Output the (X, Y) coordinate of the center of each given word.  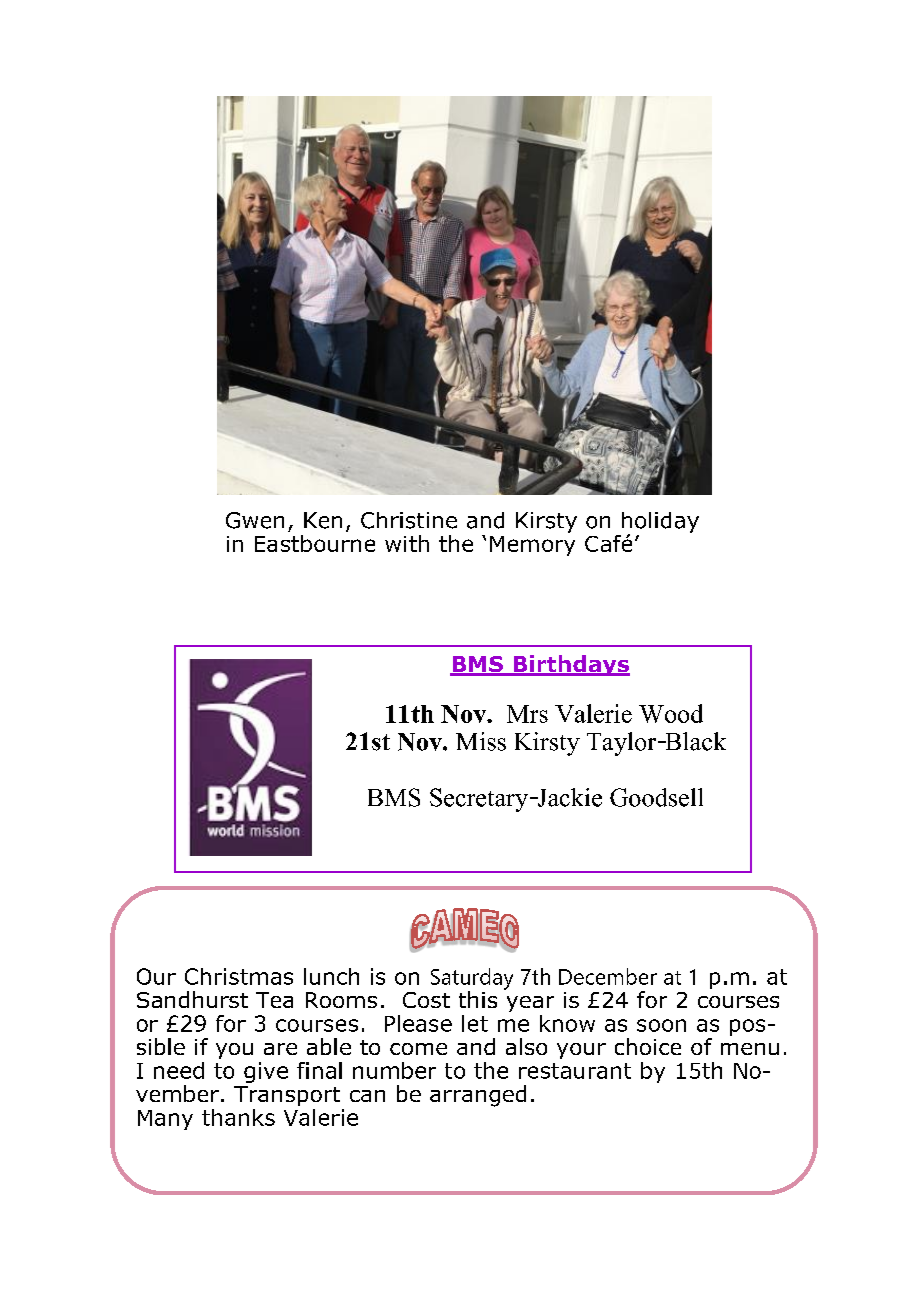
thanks (238, 1117)
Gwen (255, 520)
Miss (481, 741)
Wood (671, 713)
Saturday (472, 980)
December (608, 976)
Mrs (527, 714)
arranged (478, 1096)
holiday (660, 523)
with (407, 543)
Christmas (239, 976)
